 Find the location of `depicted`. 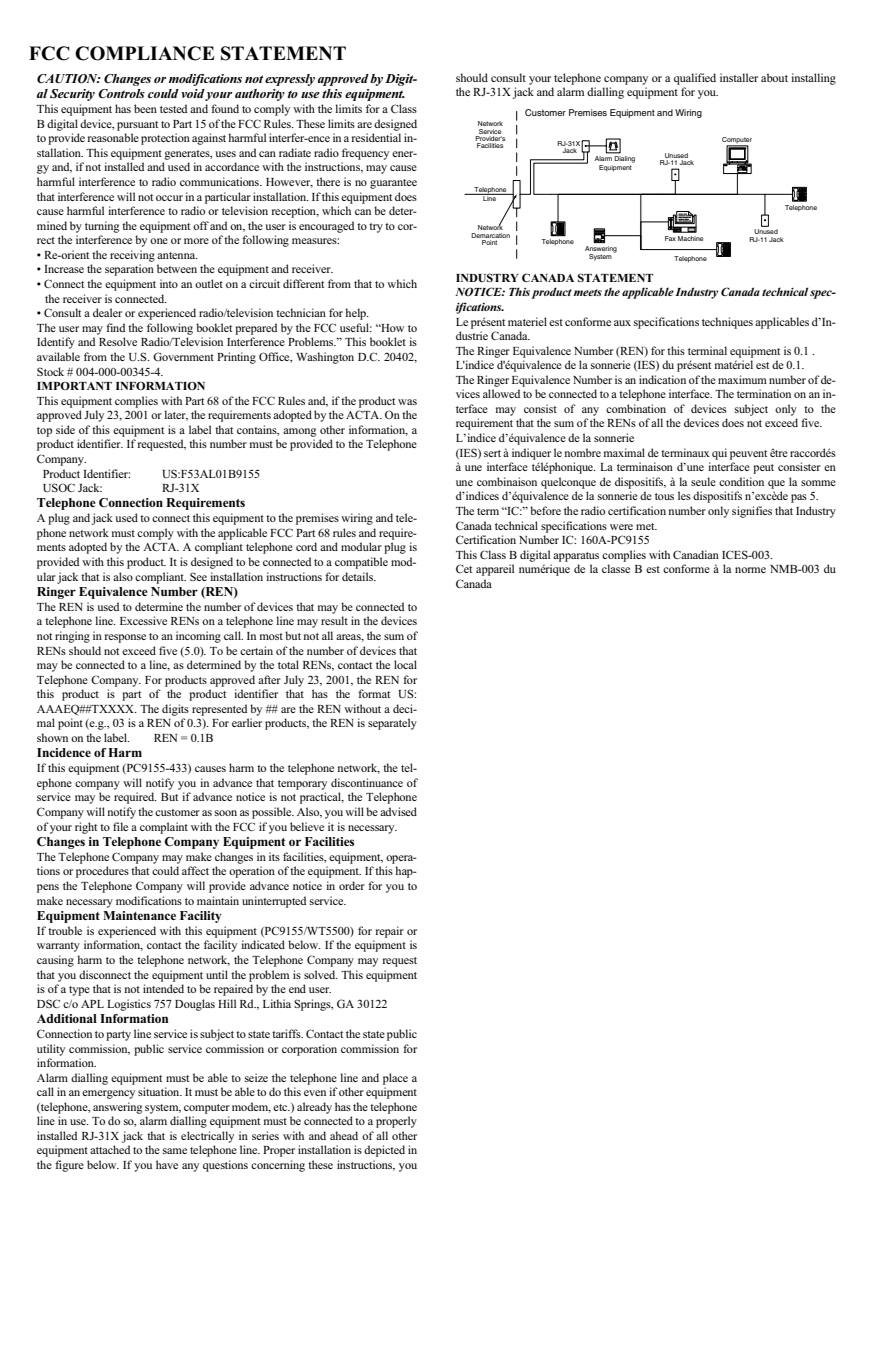

depicted is located at coordinates (384, 1151).
